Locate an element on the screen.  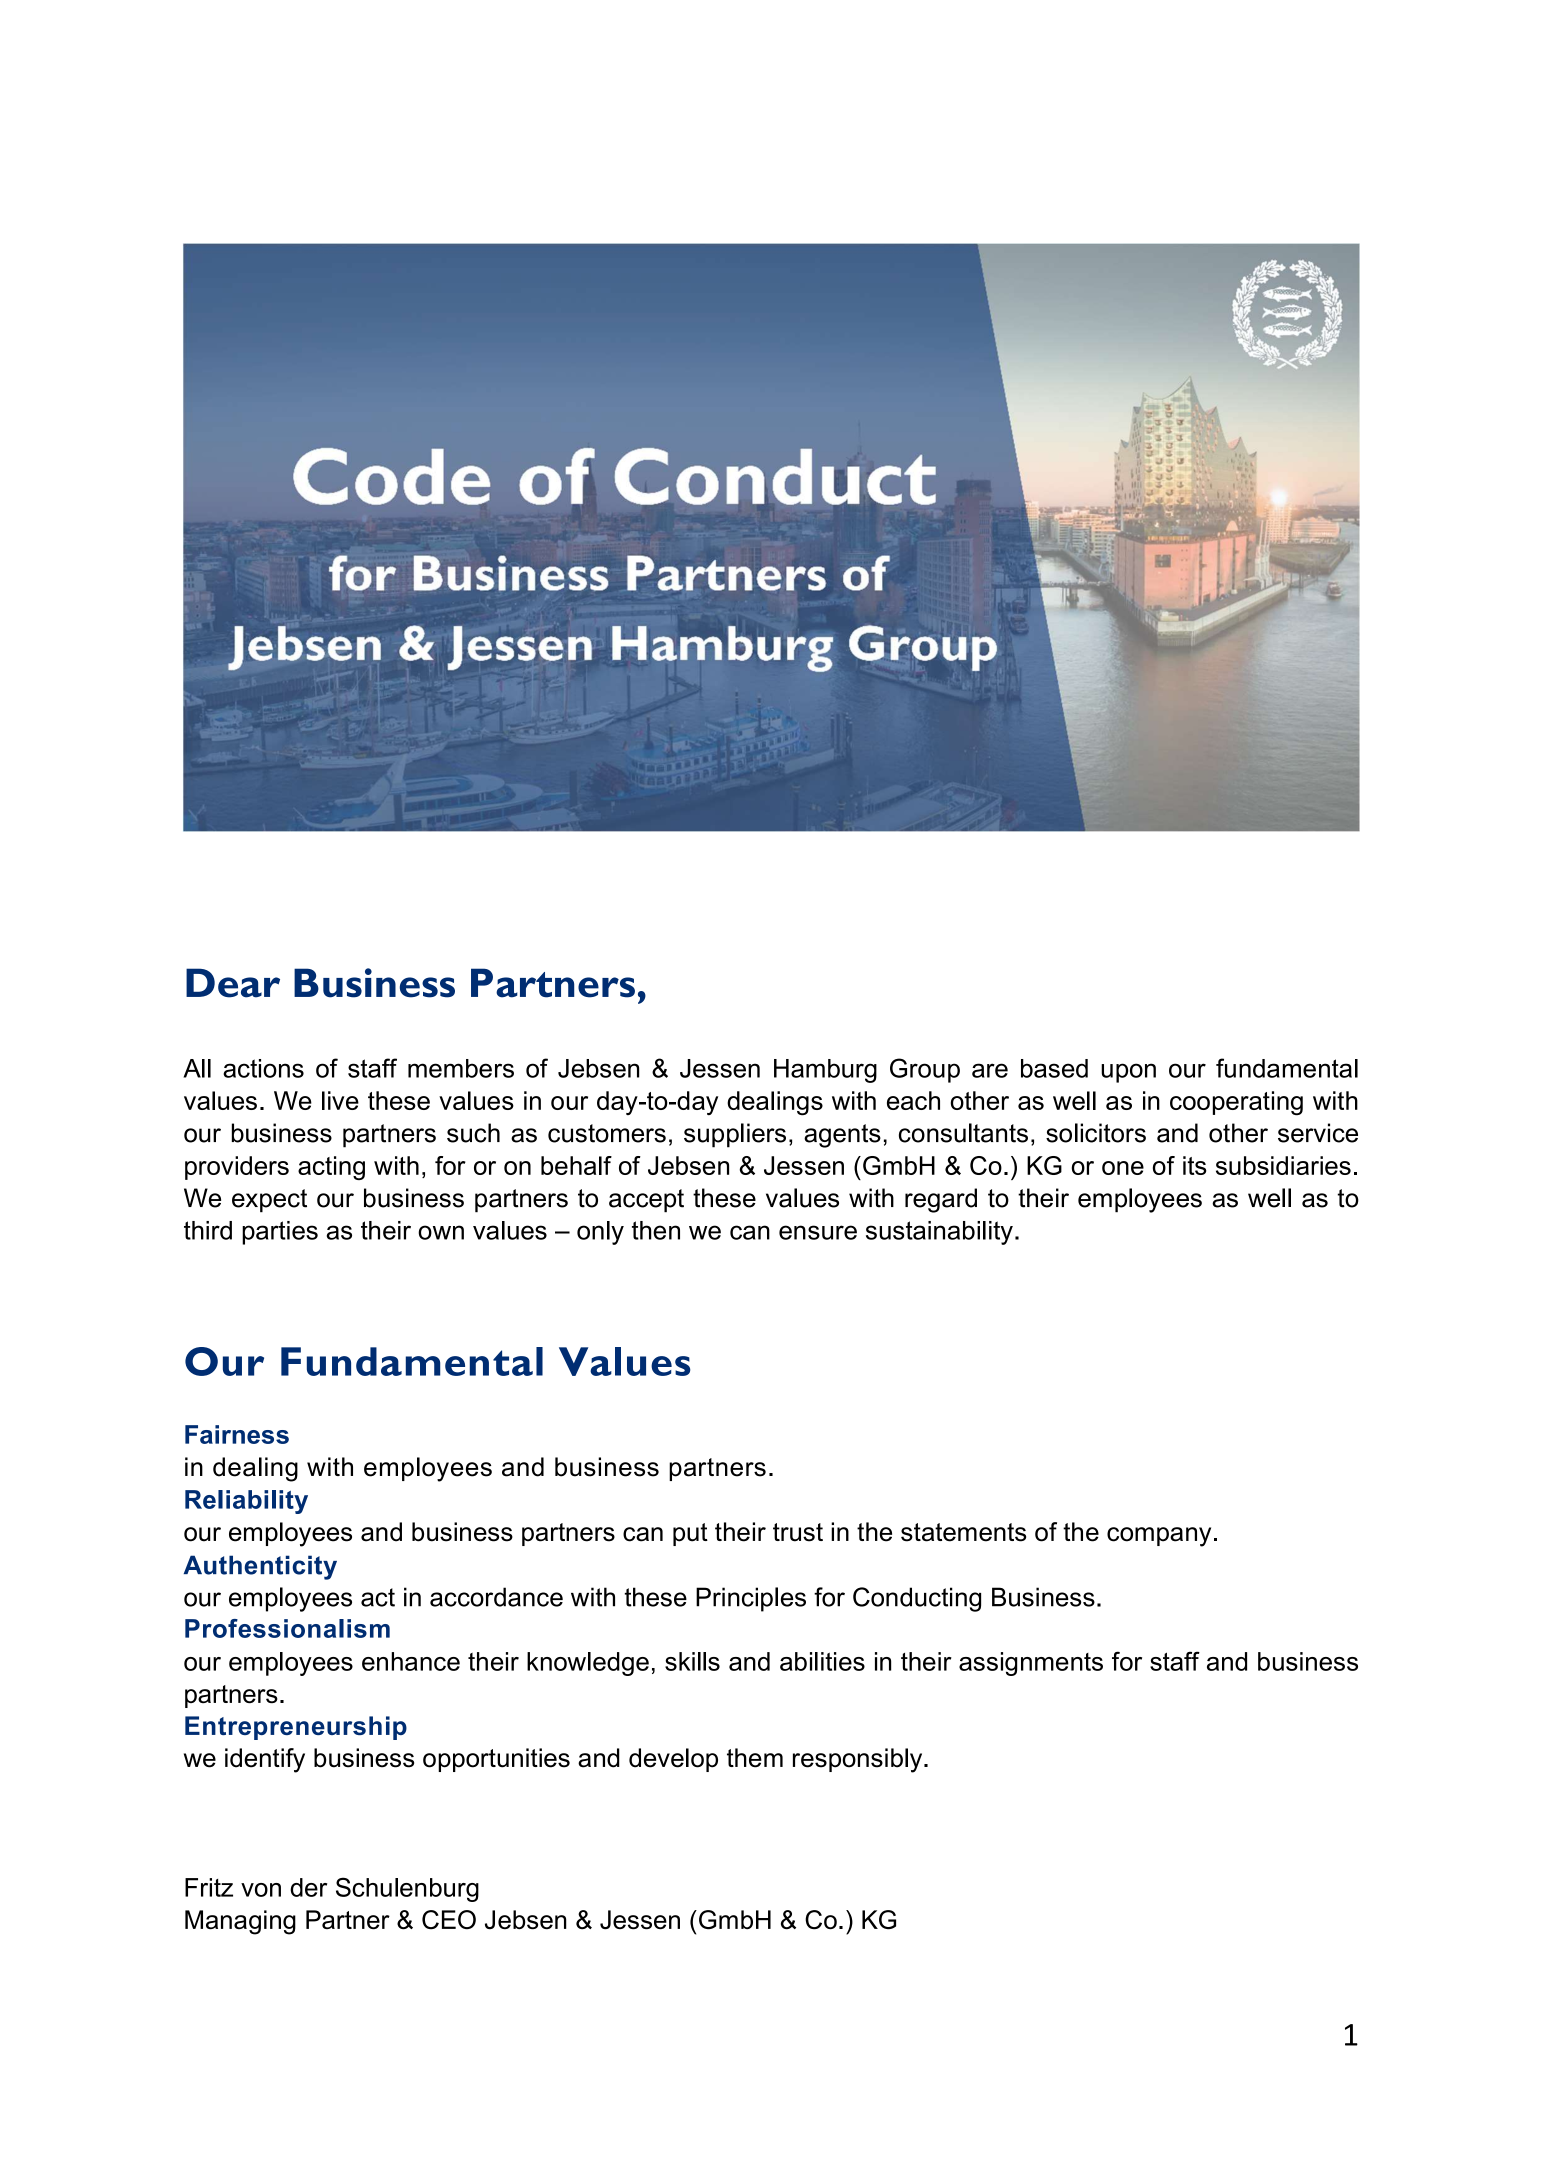
trust is located at coordinates (798, 1532).
